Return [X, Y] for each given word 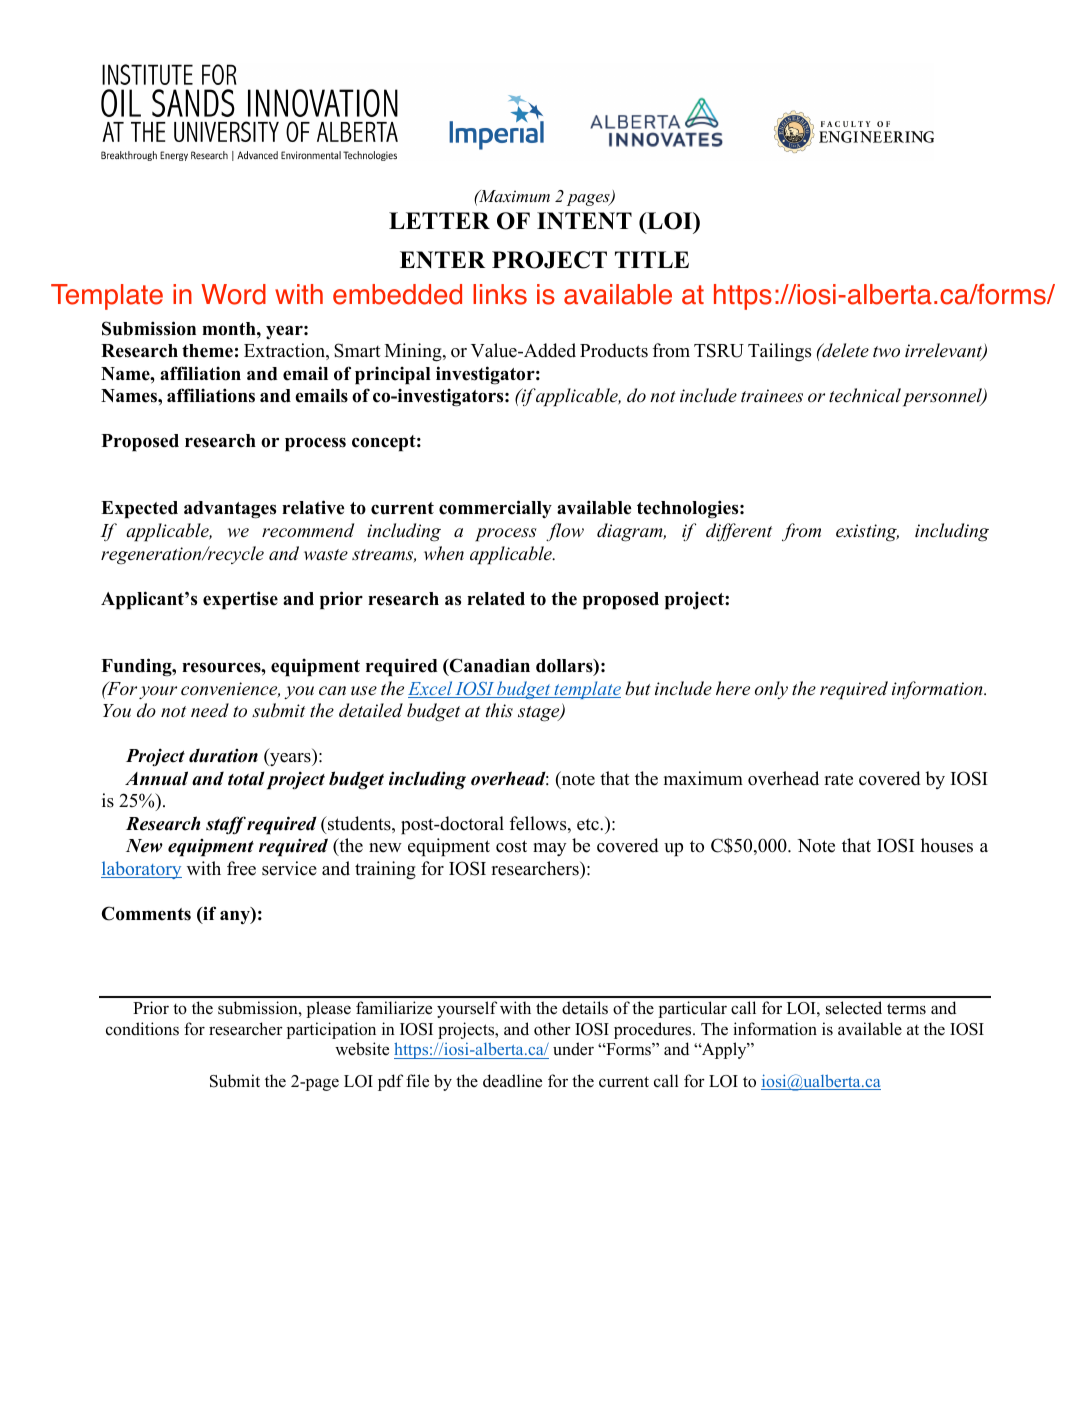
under [573, 1049]
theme [207, 351]
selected [854, 1008]
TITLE [652, 259]
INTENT [584, 221]
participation [331, 1030]
